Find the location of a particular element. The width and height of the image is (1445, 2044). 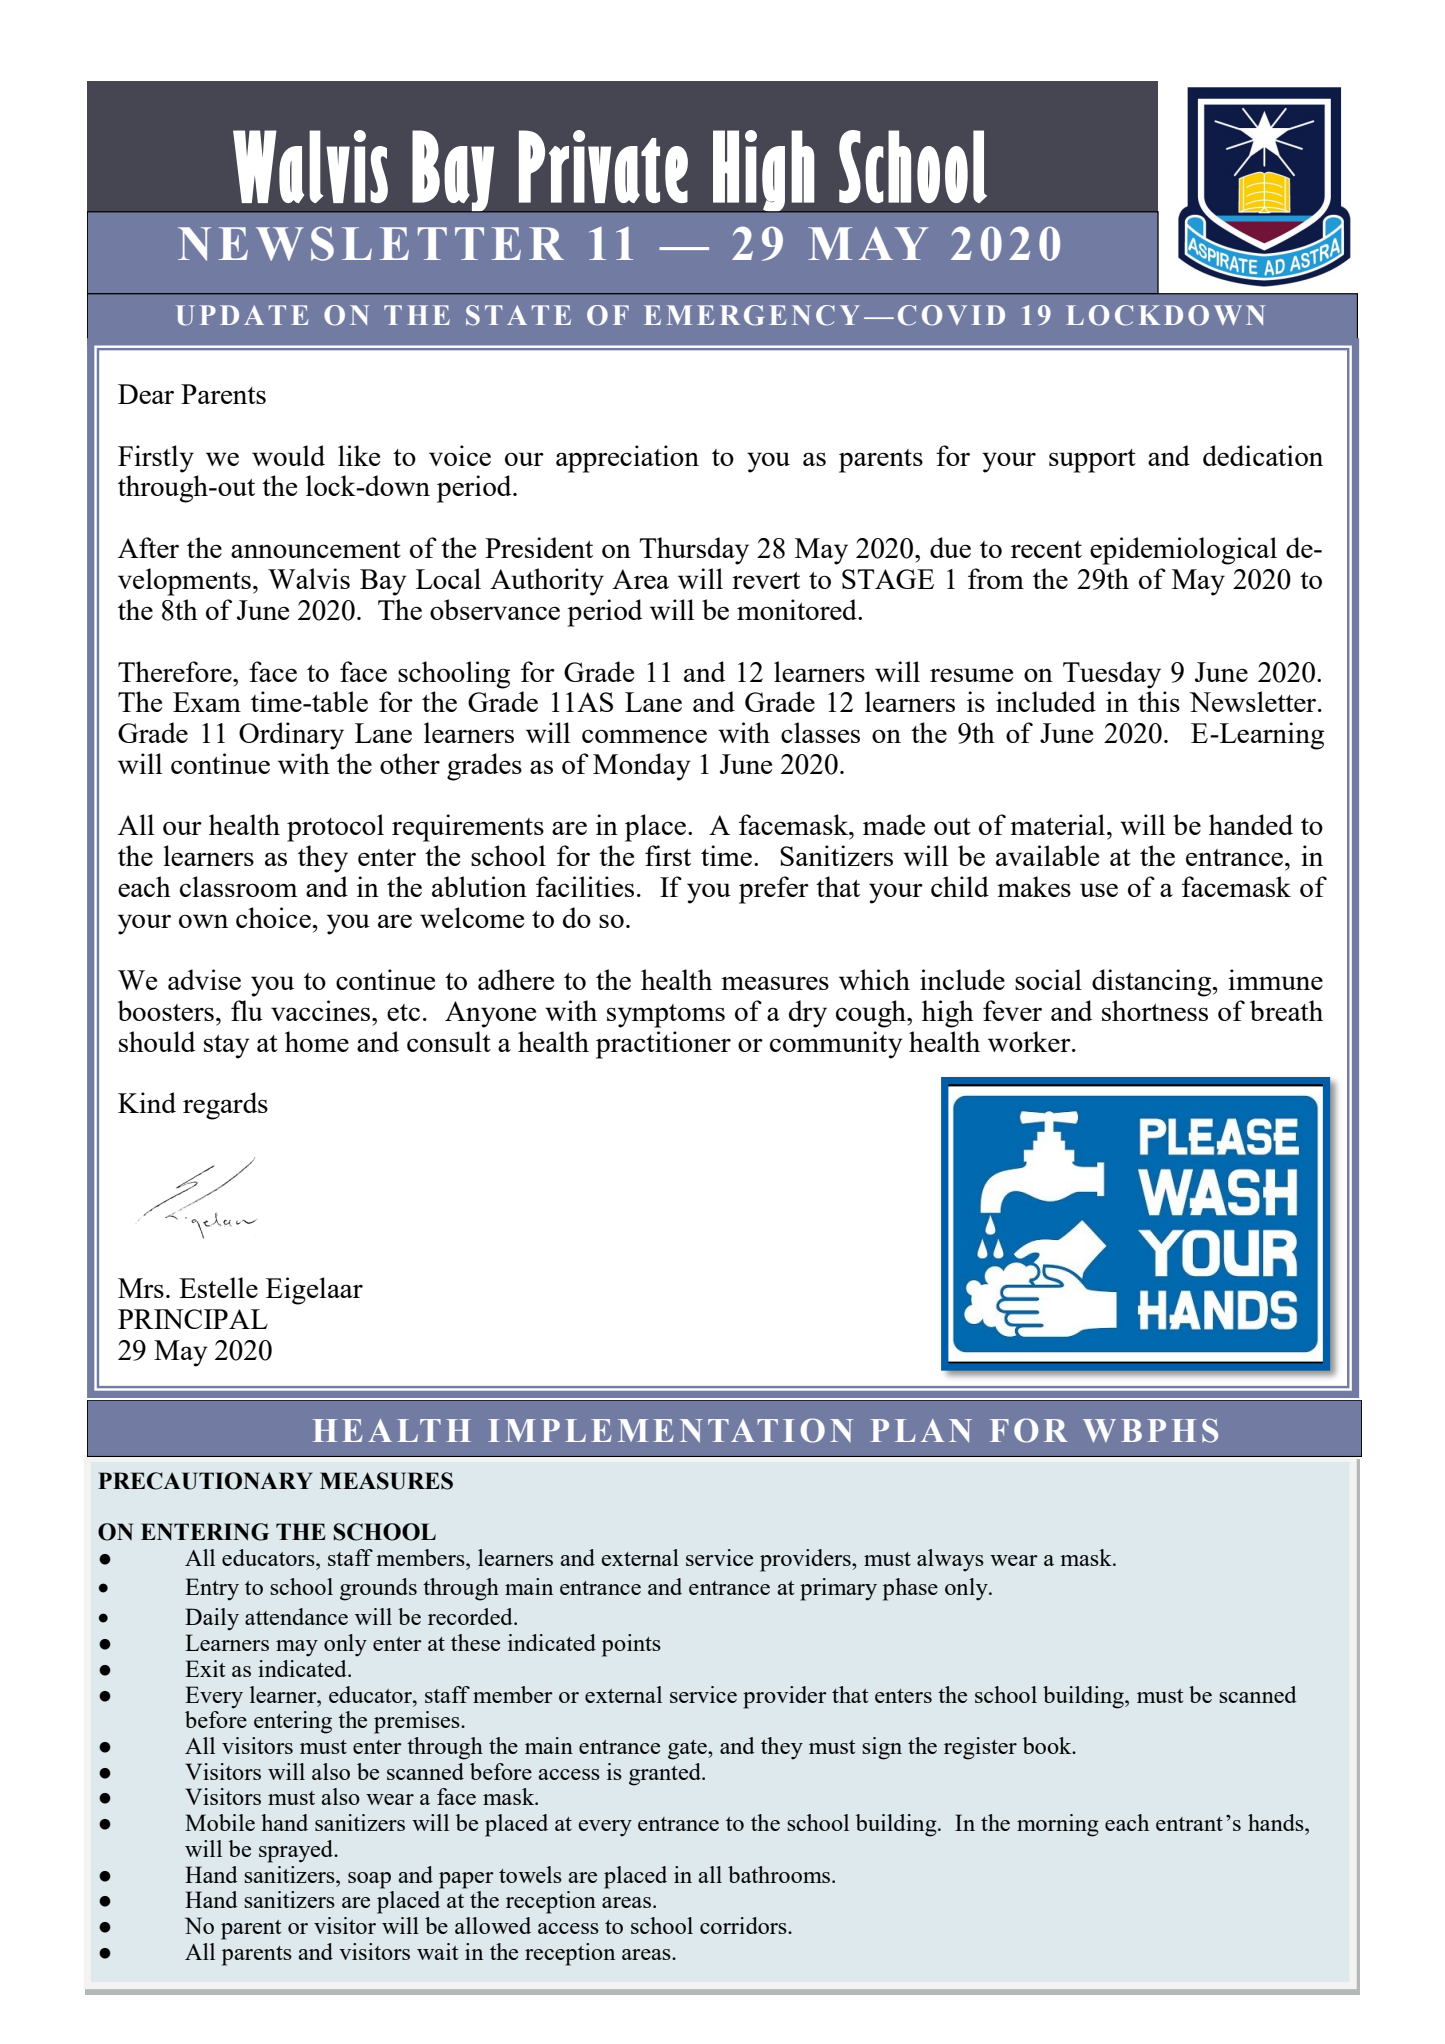

Dear is located at coordinates (146, 394).
